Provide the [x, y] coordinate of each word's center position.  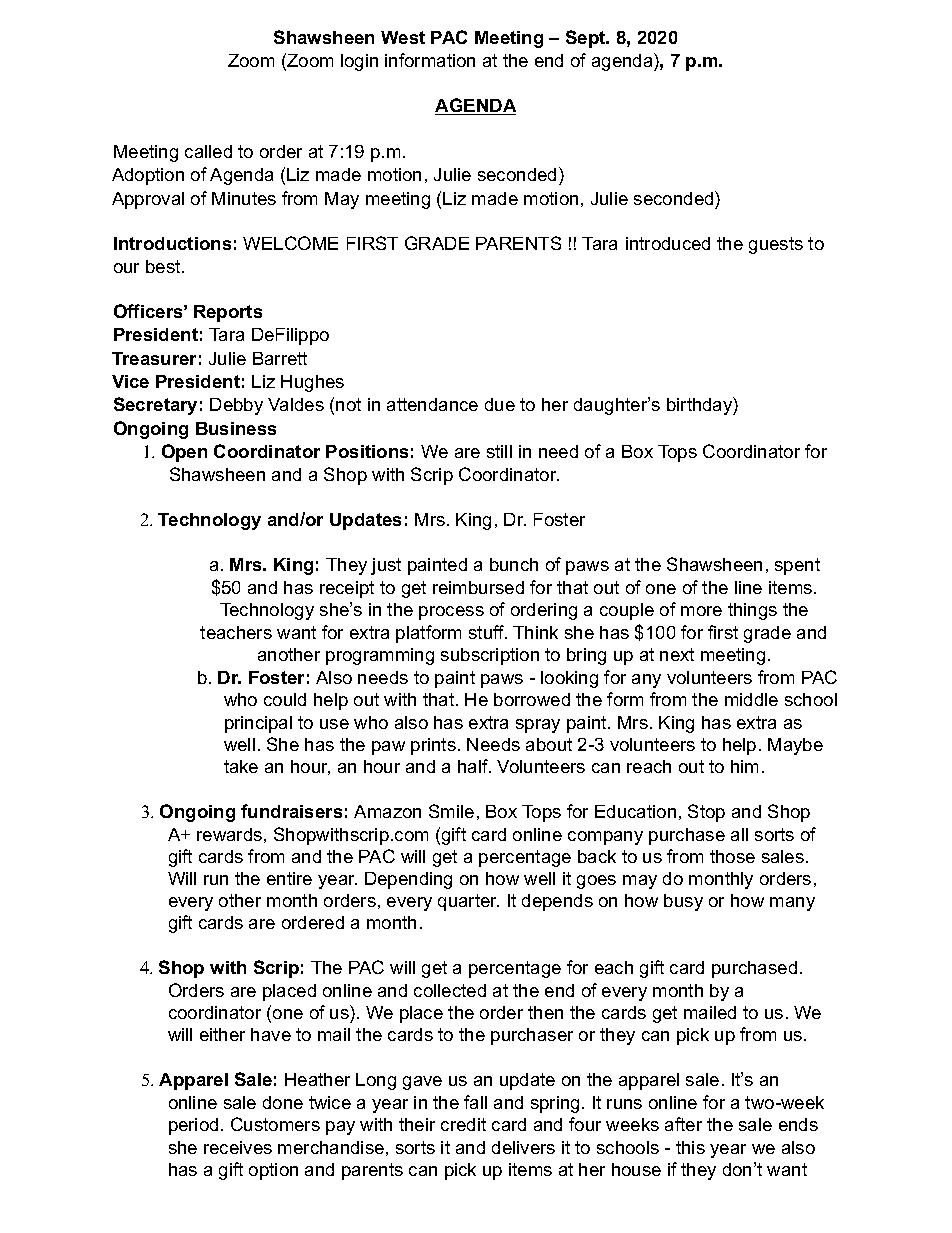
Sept [587, 39]
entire [289, 878]
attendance [432, 404]
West [403, 37]
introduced [668, 243]
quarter [468, 902]
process [451, 613]
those [732, 856]
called [208, 151]
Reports [228, 313]
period [193, 1126]
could [285, 699]
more [701, 611]
